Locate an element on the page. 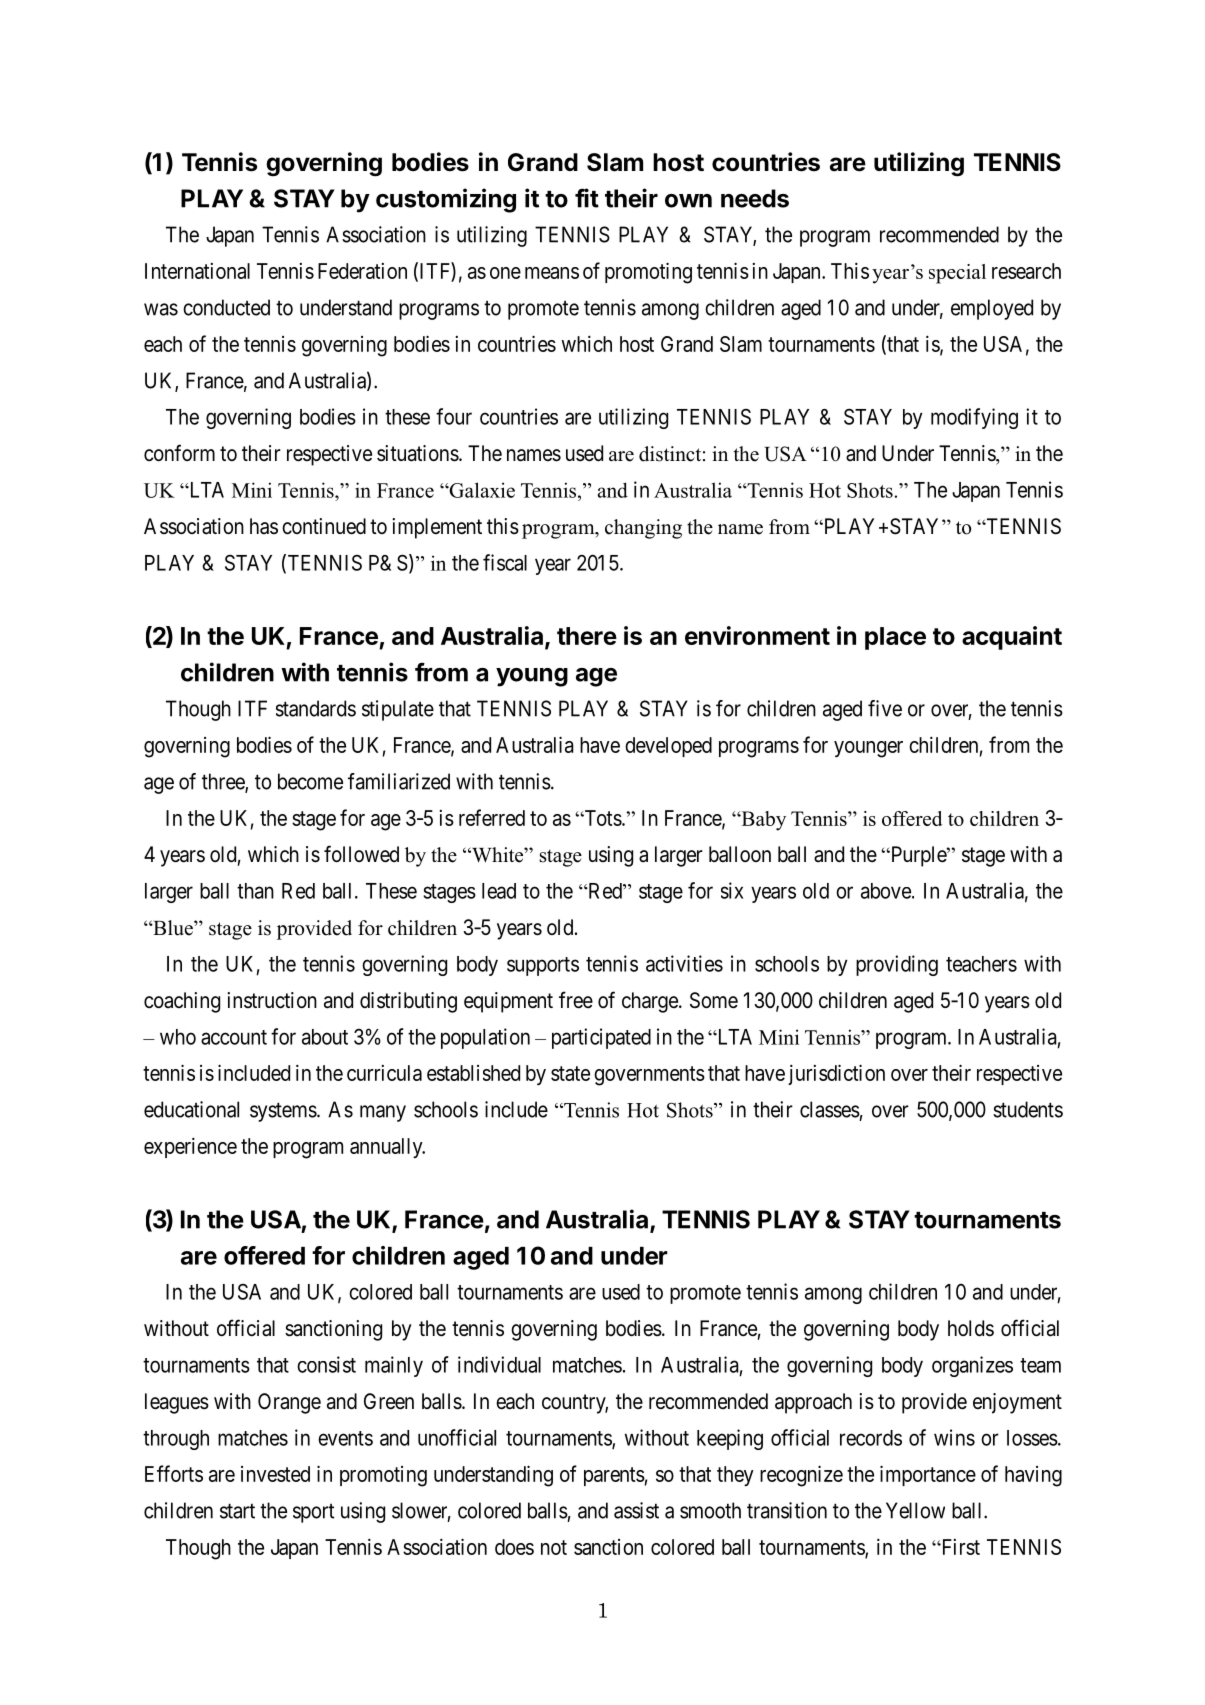 This page has width=1205, height=1705. assist is located at coordinates (636, 1510).
